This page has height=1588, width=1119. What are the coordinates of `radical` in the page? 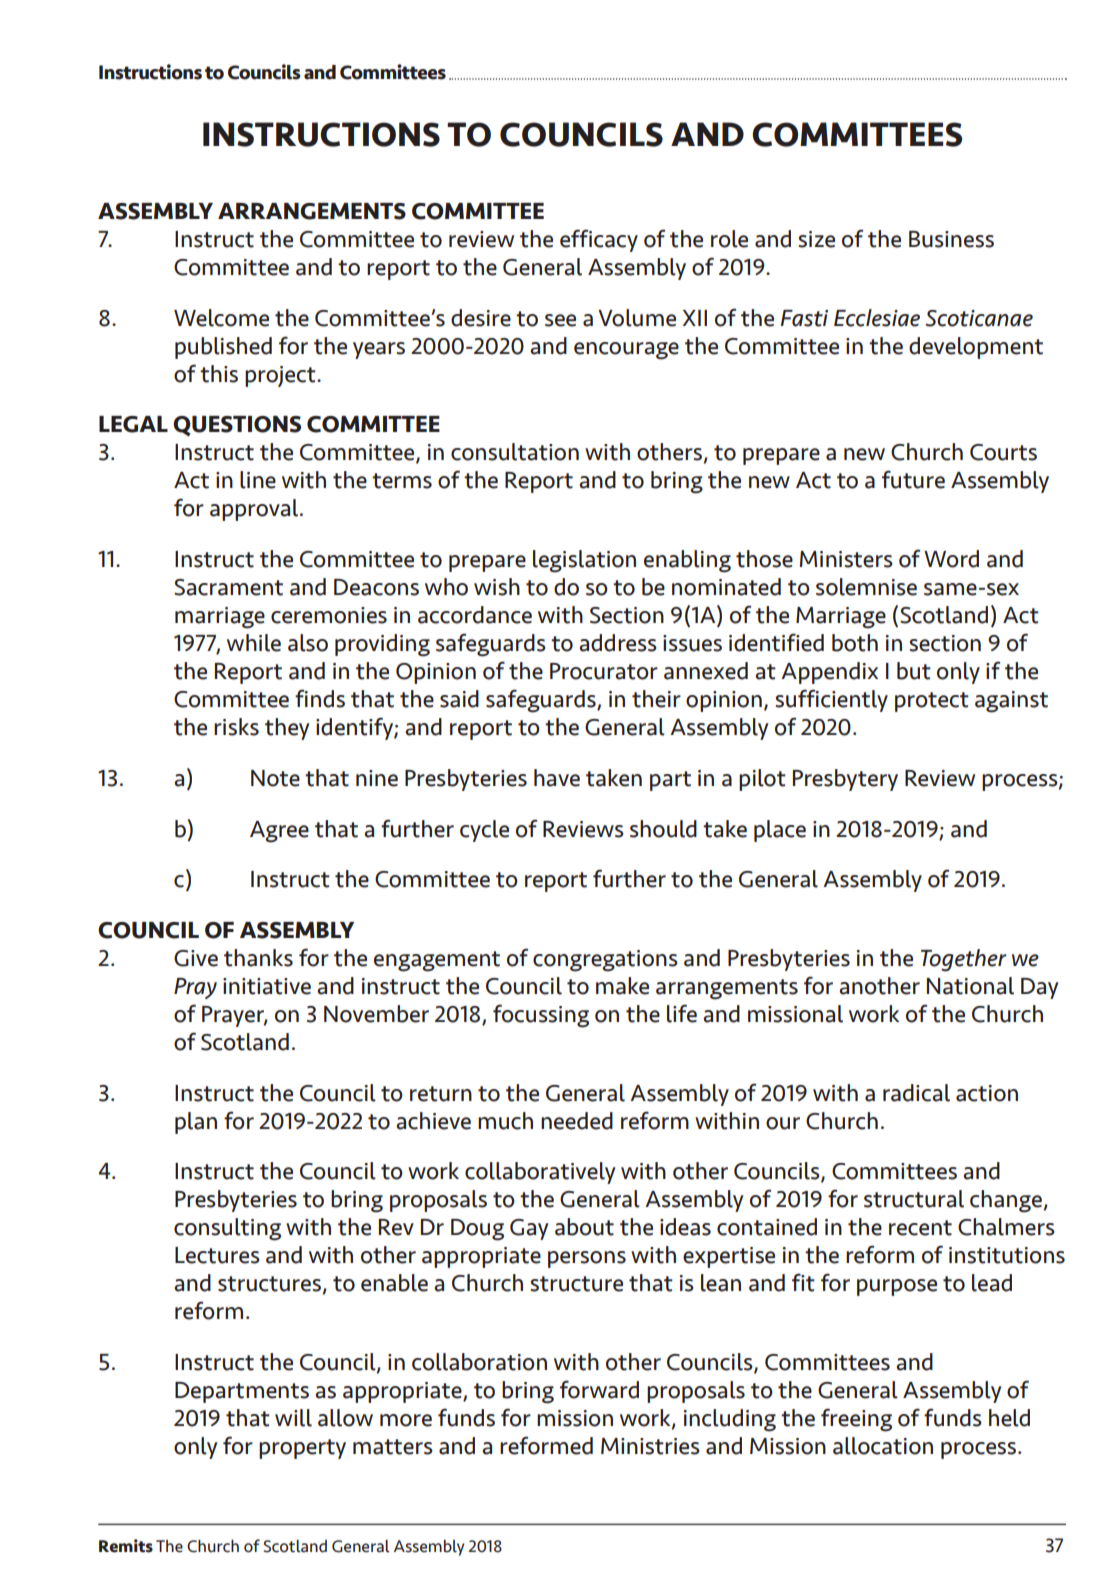 It's located at (916, 1093).
